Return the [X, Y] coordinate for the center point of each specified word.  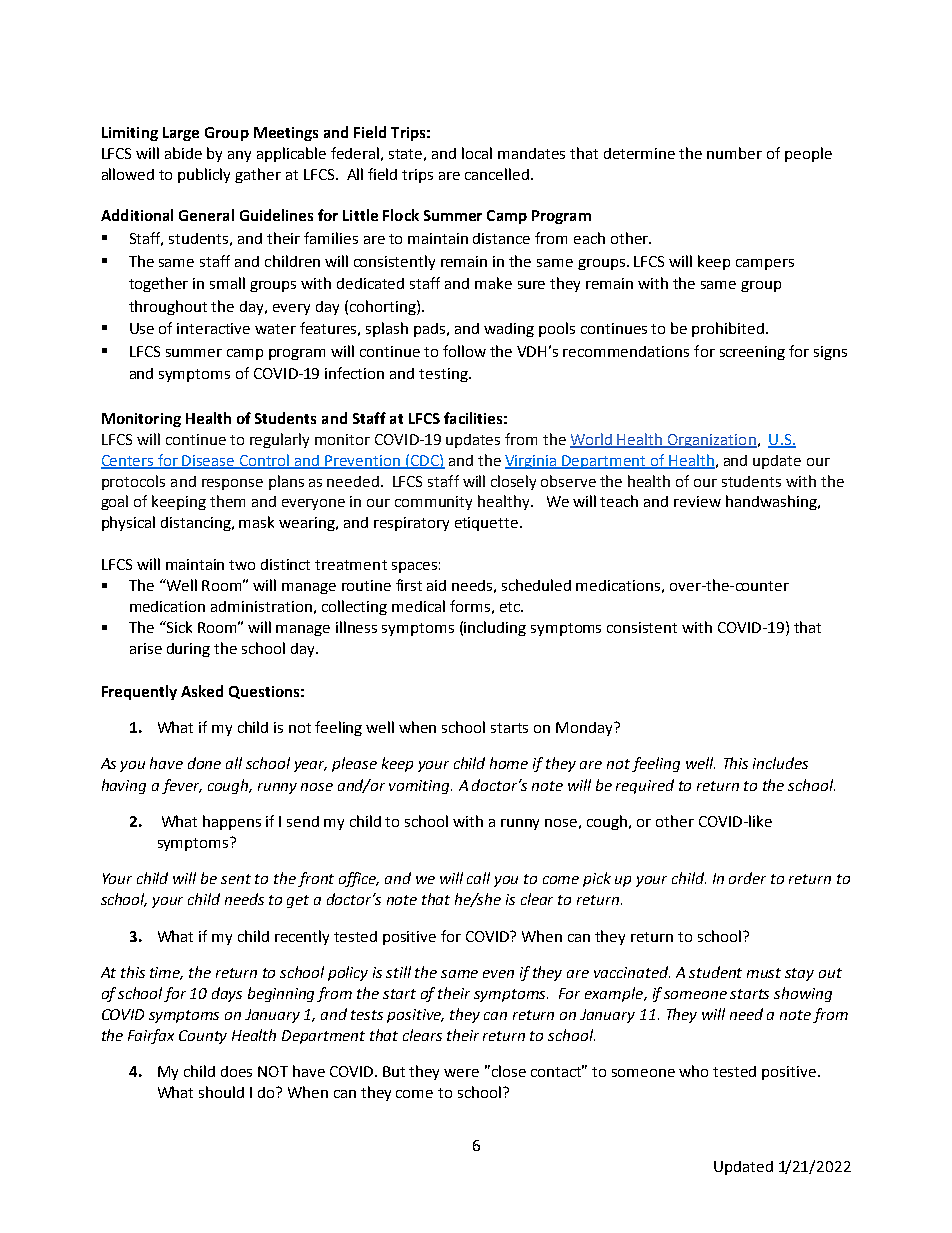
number [734, 153]
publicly [204, 175]
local [477, 153]
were [461, 1073]
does [236, 1071]
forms [470, 606]
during [188, 650]
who [693, 1071]
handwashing [772, 502]
